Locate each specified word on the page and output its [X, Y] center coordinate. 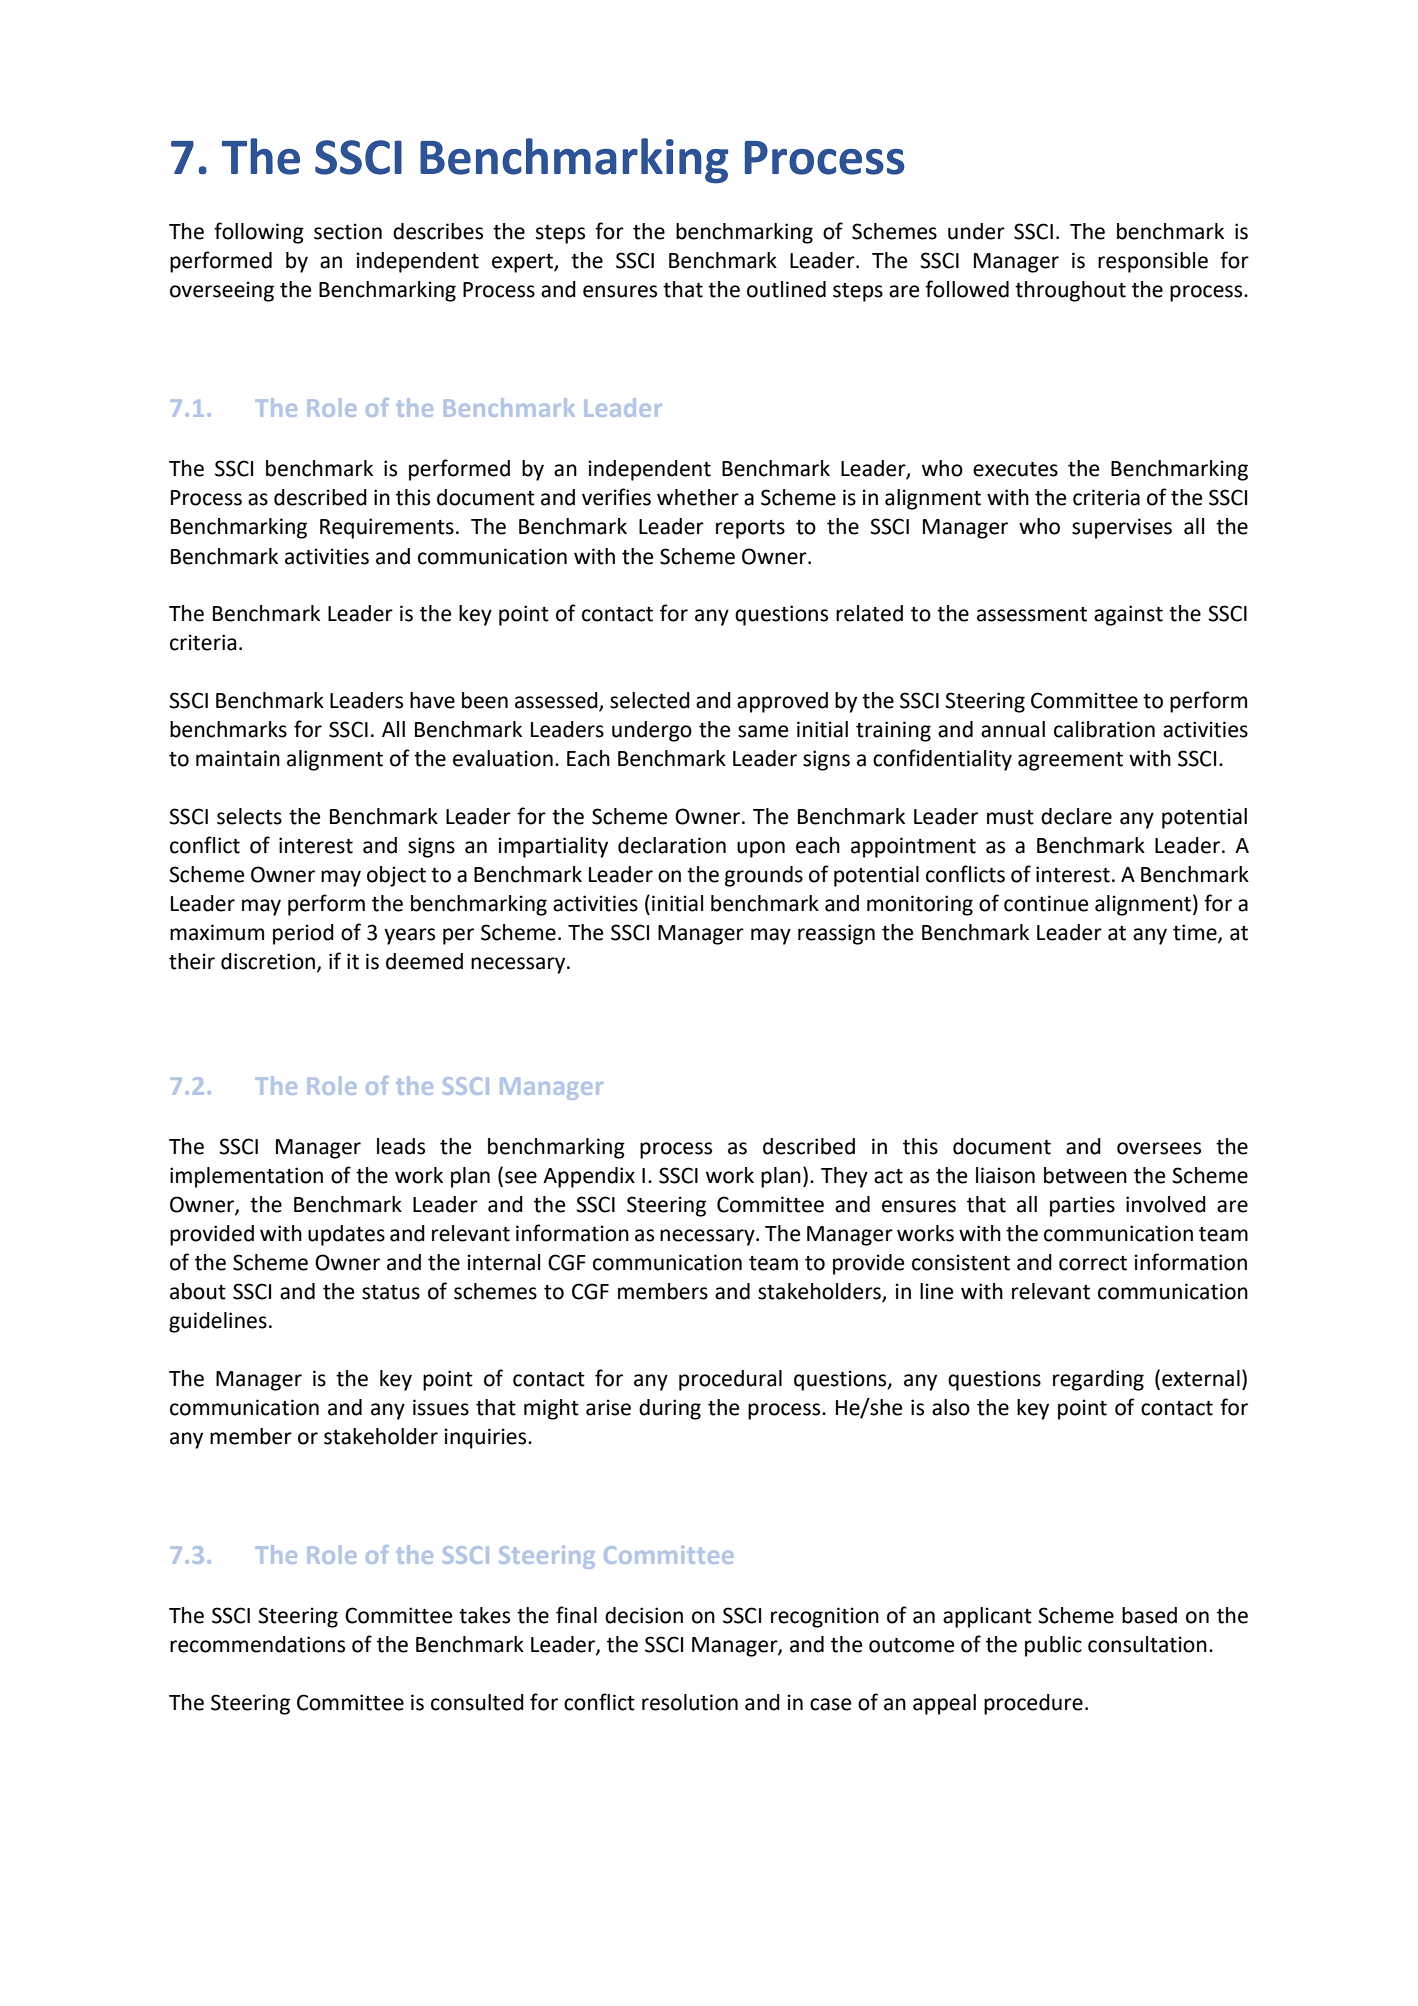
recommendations [257, 1644]
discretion [268, 961]
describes [438, 231]
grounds [764, 876]
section [348, 231]
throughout [1070, 291]
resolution [690, 1702]
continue [1046, 903]
